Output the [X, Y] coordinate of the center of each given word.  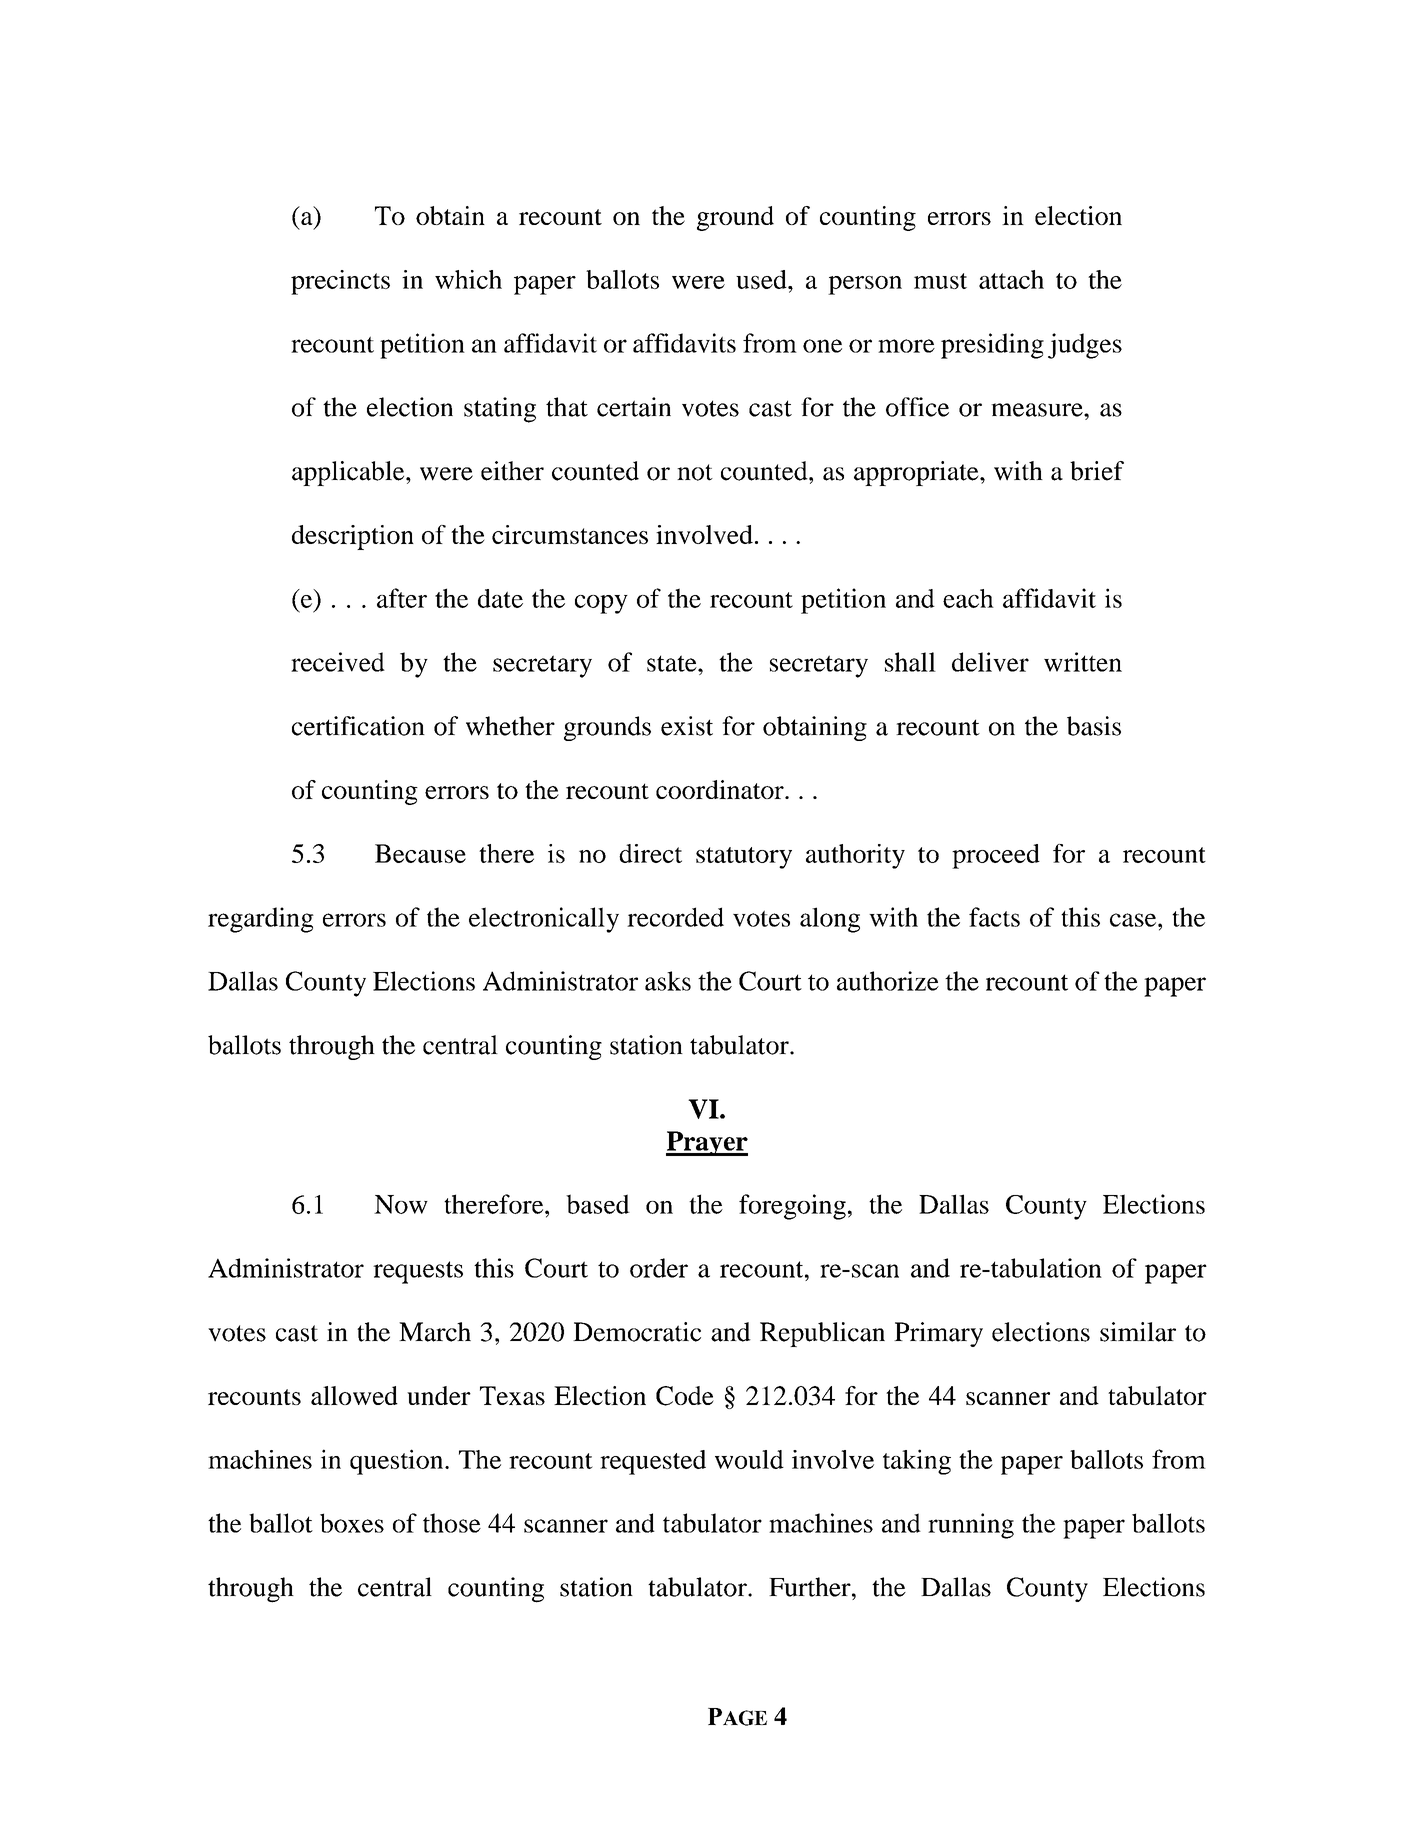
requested [653, 1462]
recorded [675, 917]
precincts [340, 282]
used [762, 279]
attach [1011, 279]
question [398, 1462]
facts [994, 917]
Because [420, 853]
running [971, 1526]
